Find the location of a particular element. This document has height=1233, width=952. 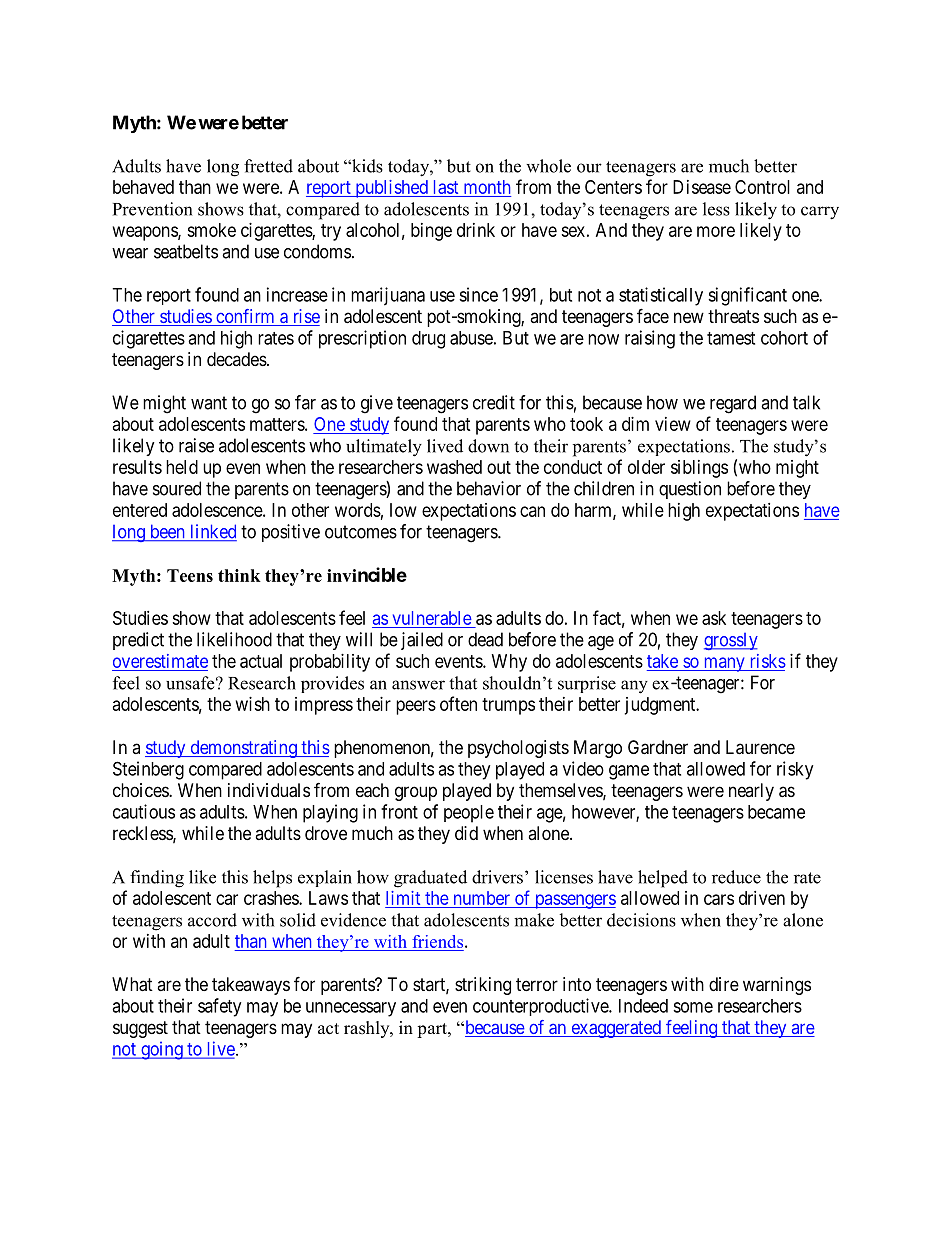

credit is located at coordinates (494, 402).
